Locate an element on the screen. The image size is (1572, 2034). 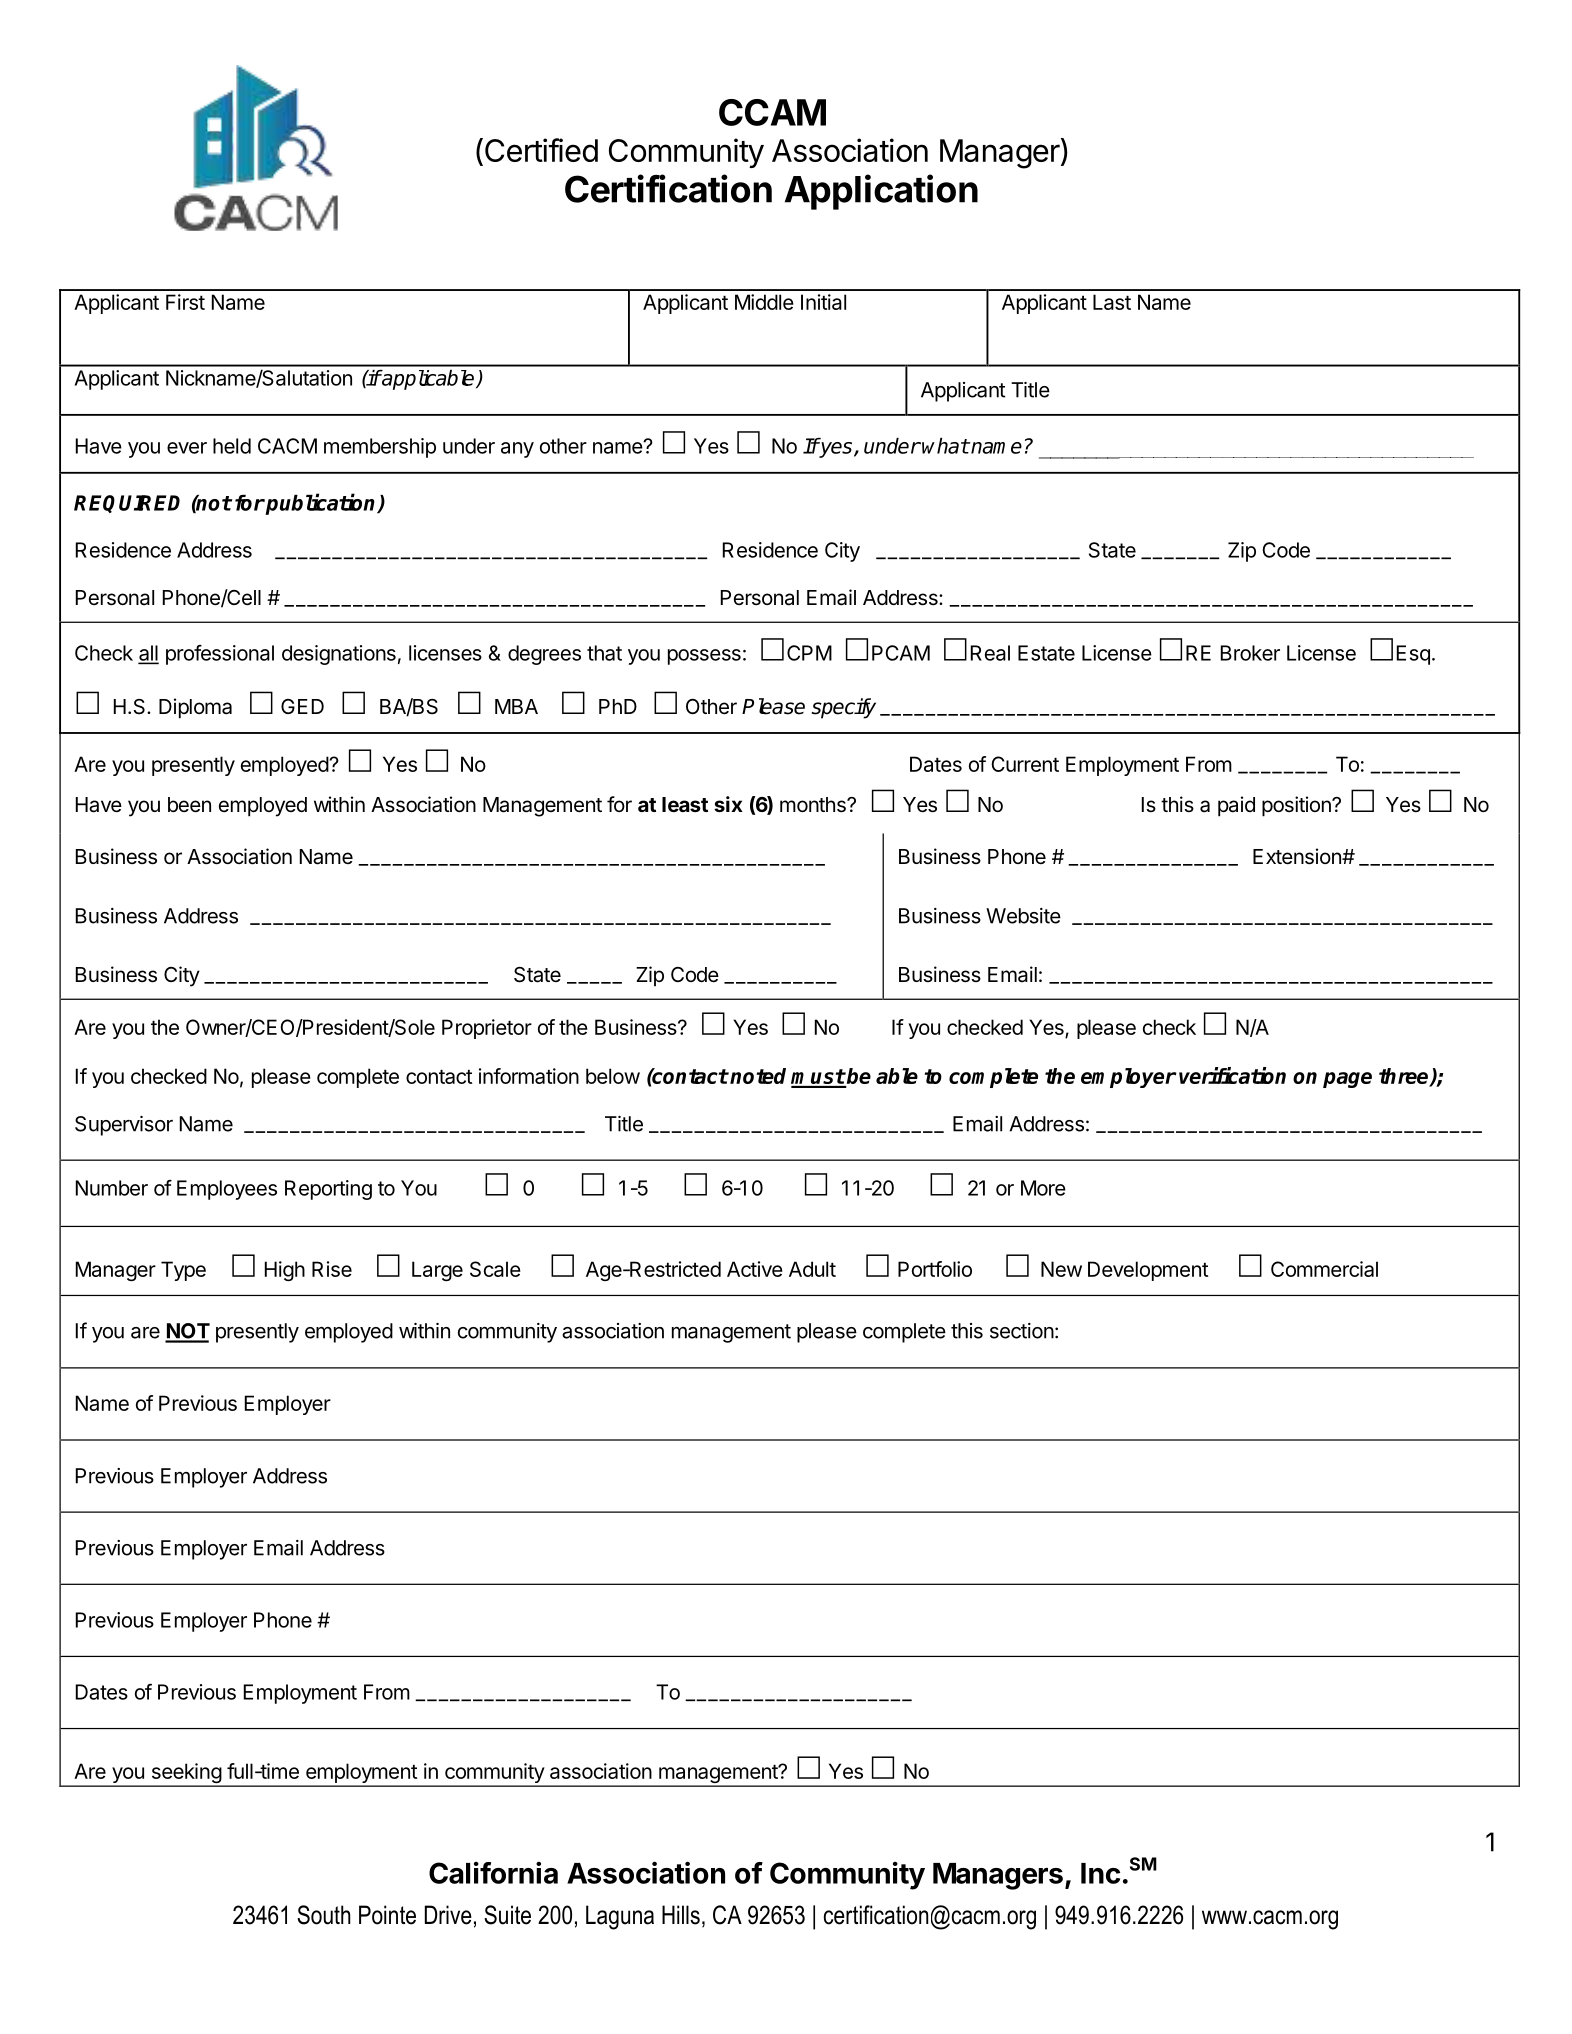
held is located at coordinates (232, 446).
